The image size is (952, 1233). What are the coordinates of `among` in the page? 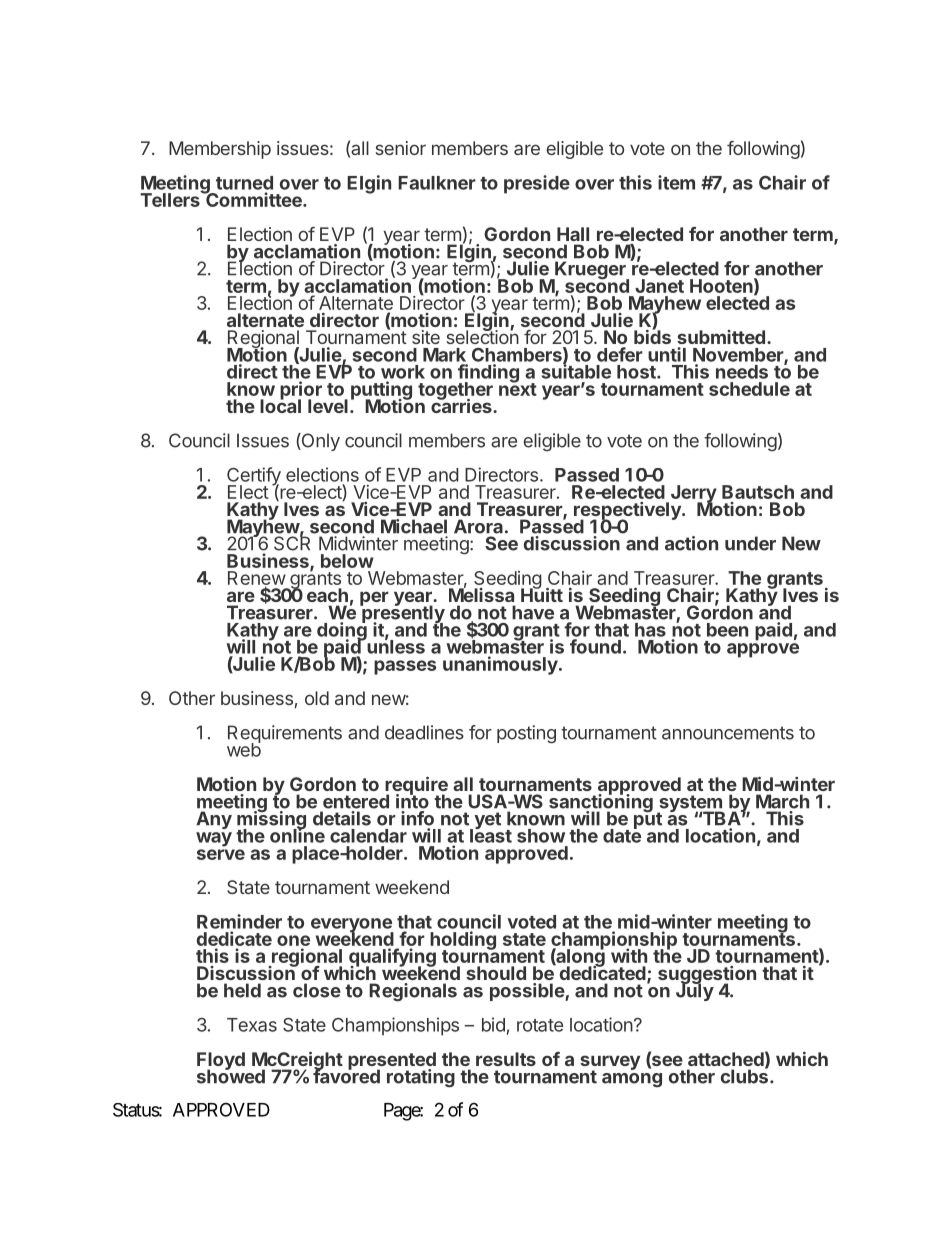 It's located at (632, 1080).
